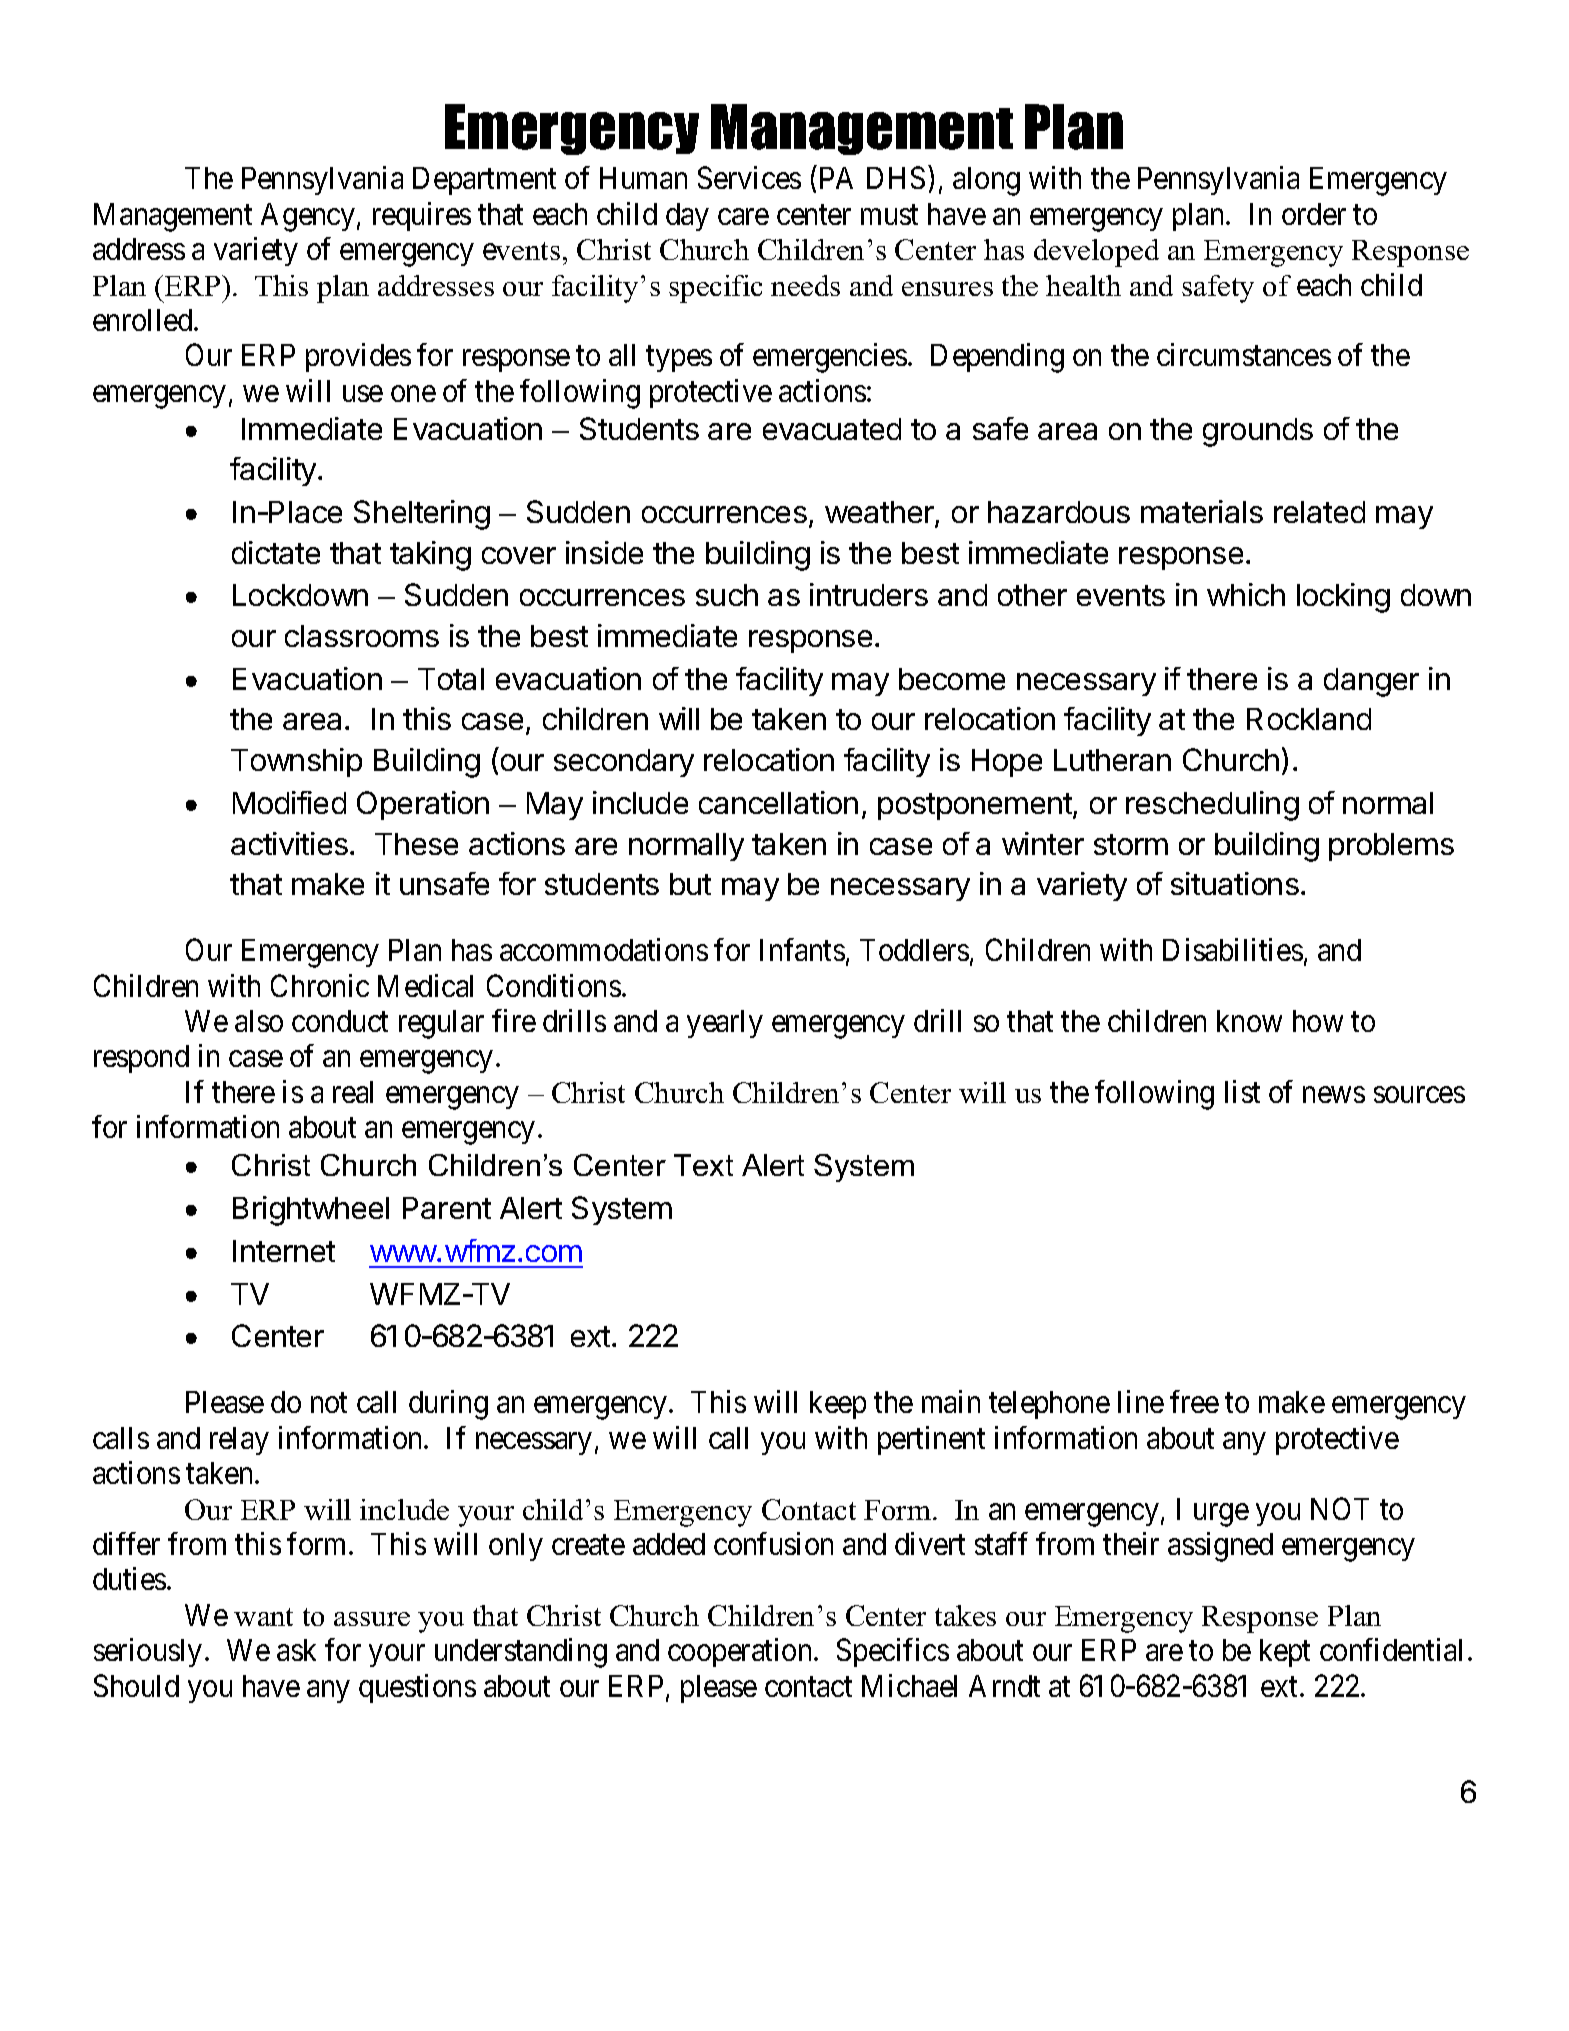 This document has height=2031, width=1569. I want to click on Modified, so click(289, 802).
